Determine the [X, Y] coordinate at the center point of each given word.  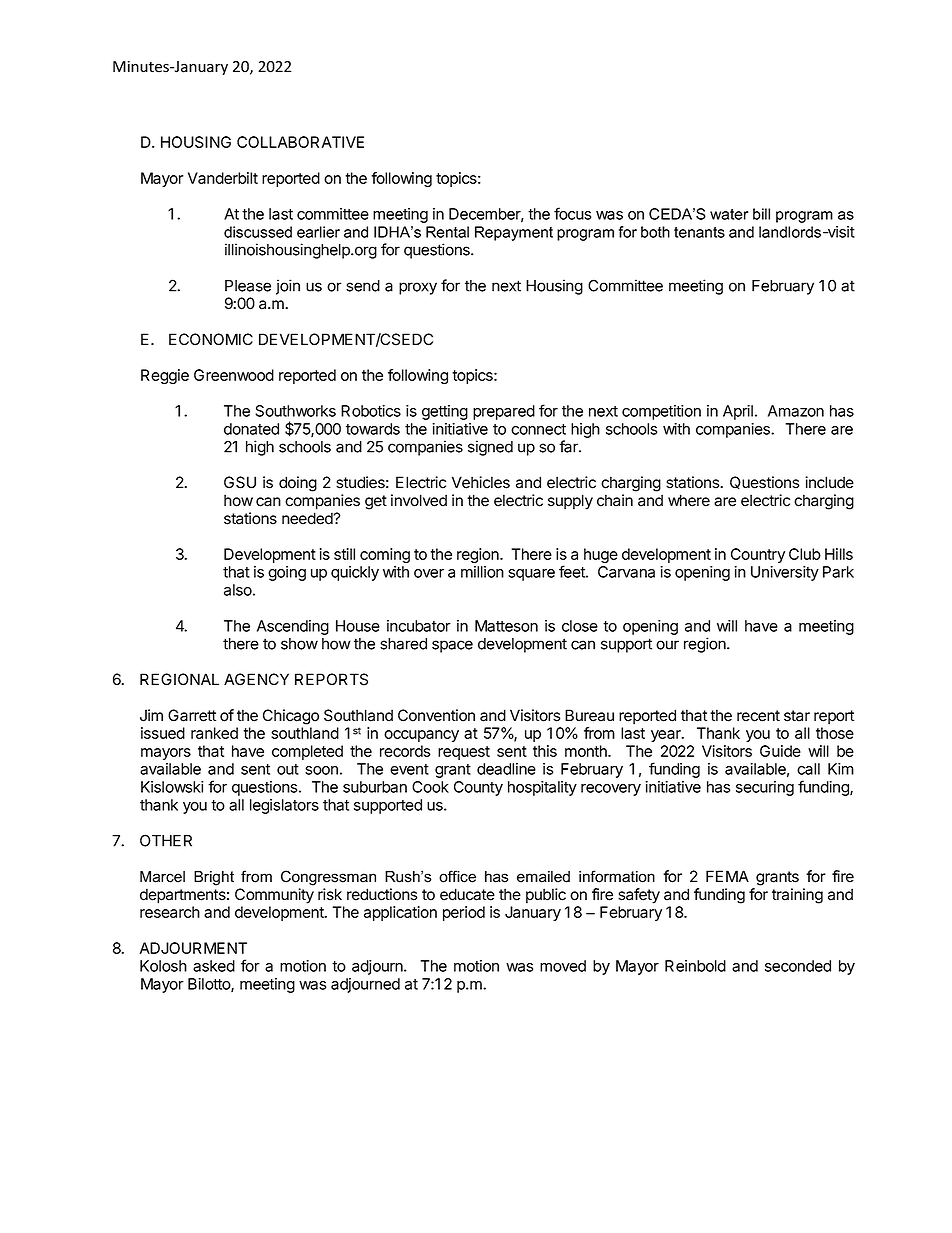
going [287, 573]
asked [214, 966]
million [482, 572]
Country [758, 555]
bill [761, 214]
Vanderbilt [223, 178]
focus [572, 213]
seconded [798, 966]
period [464, 913]
